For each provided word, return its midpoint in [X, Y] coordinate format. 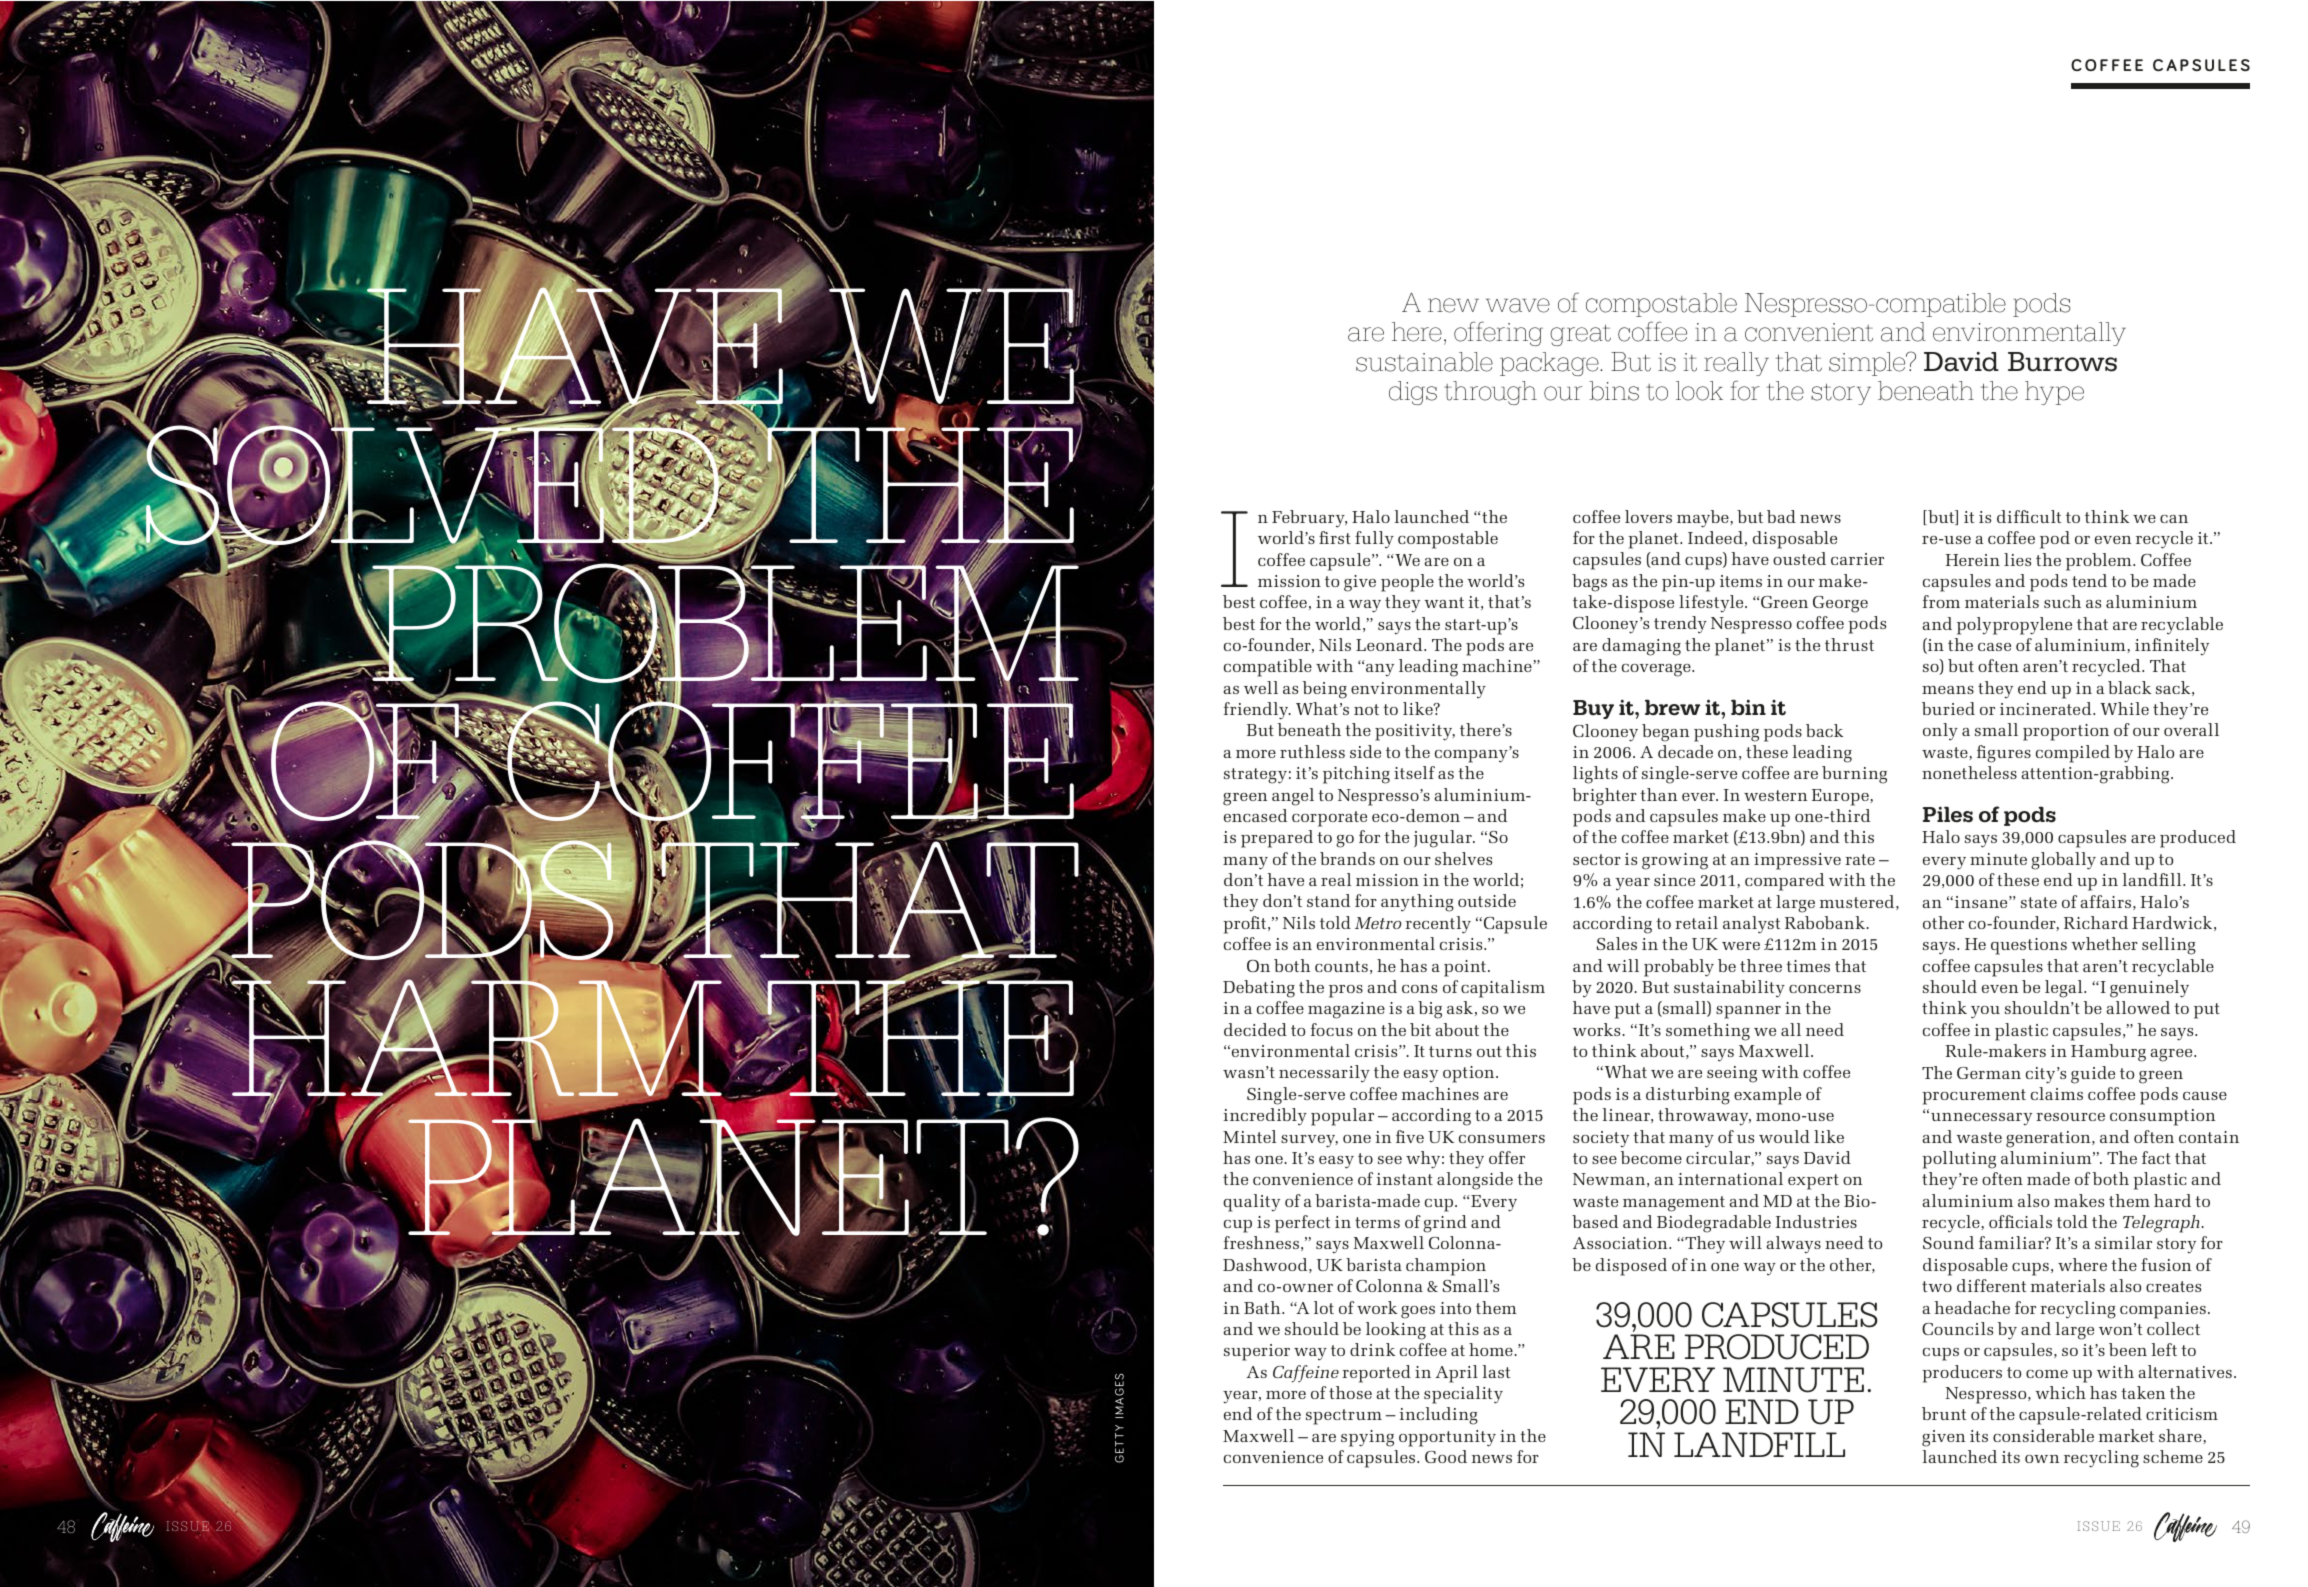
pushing [1726, 733]
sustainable [1424, 362]
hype [2054, 393]
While [2124, 708]
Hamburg [2108, 1053]
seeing [1732, 1074]
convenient [1809, 332]
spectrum [1344, 1417]
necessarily [1324, 1074]
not [1366, 709]
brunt [1944, 1413]
